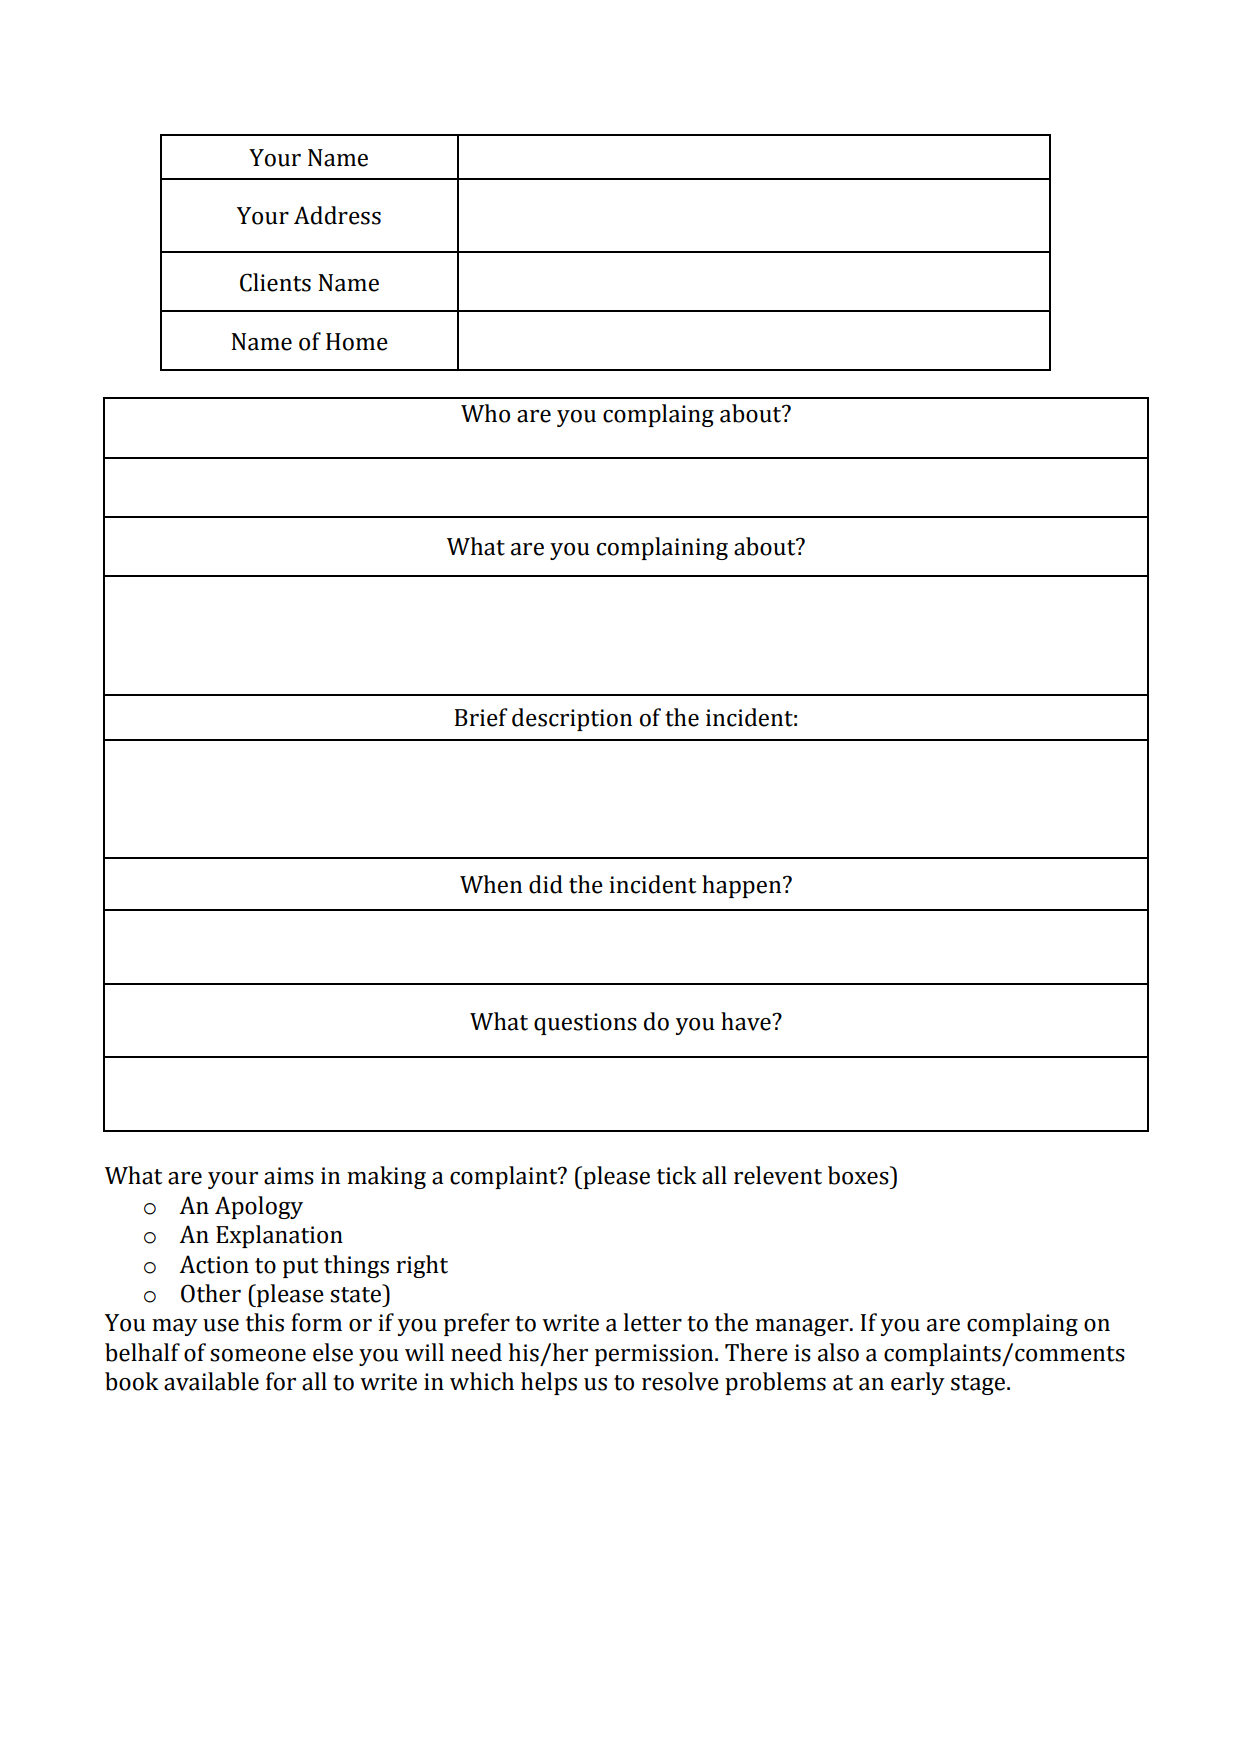 The image size is (1243, 1758). What do you see at coordinates (572, 719) in the page?
I see `description` at bounding box center [572, 719].
